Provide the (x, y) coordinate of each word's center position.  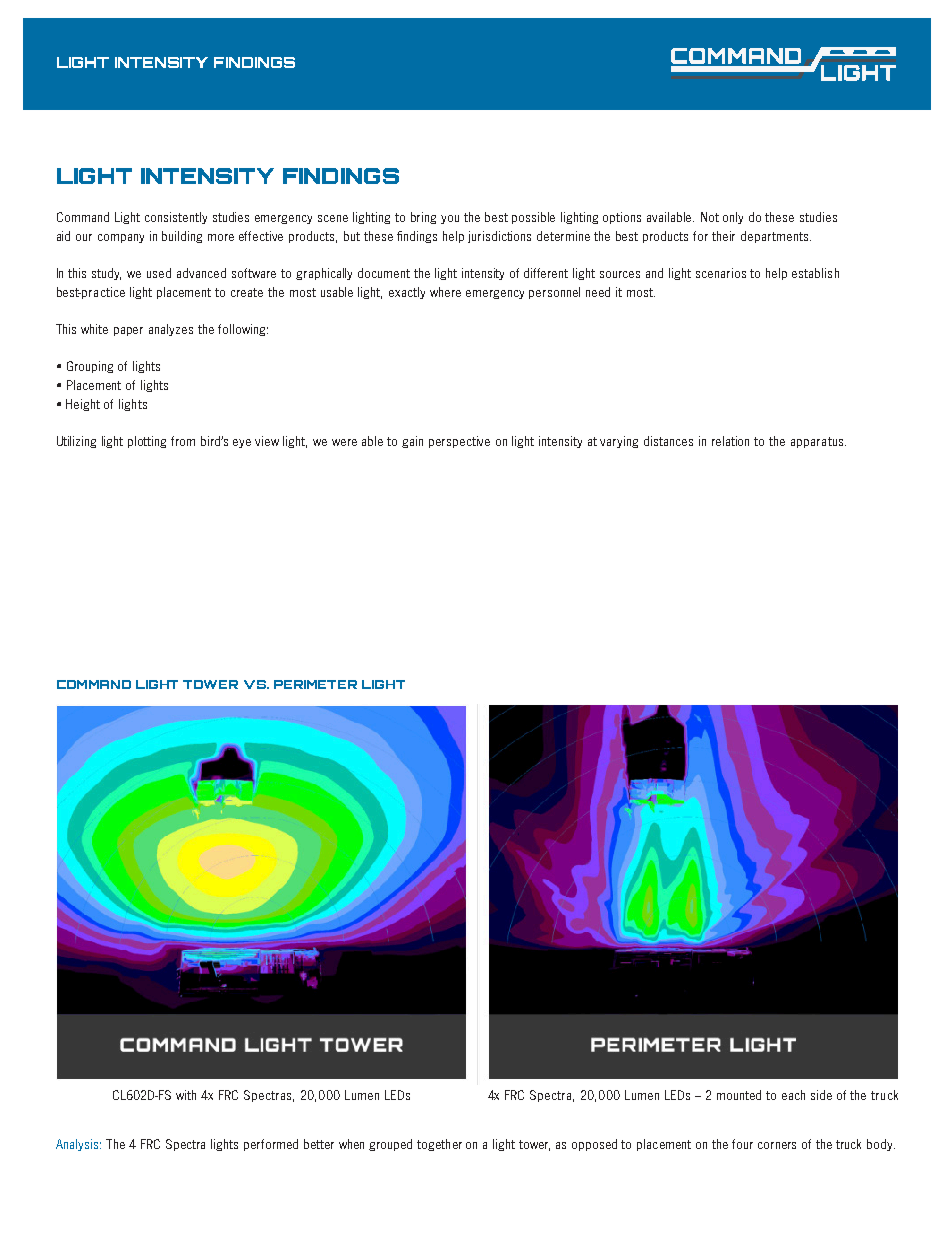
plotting (147, 442)
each (793, 1095)
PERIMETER (315, 684)
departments (776, 237)
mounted (739, 1095)
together (439, 1145)
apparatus (818, 442)
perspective (459, 442)
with (186, 1095)
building (182, 237)
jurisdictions (499, 237)
